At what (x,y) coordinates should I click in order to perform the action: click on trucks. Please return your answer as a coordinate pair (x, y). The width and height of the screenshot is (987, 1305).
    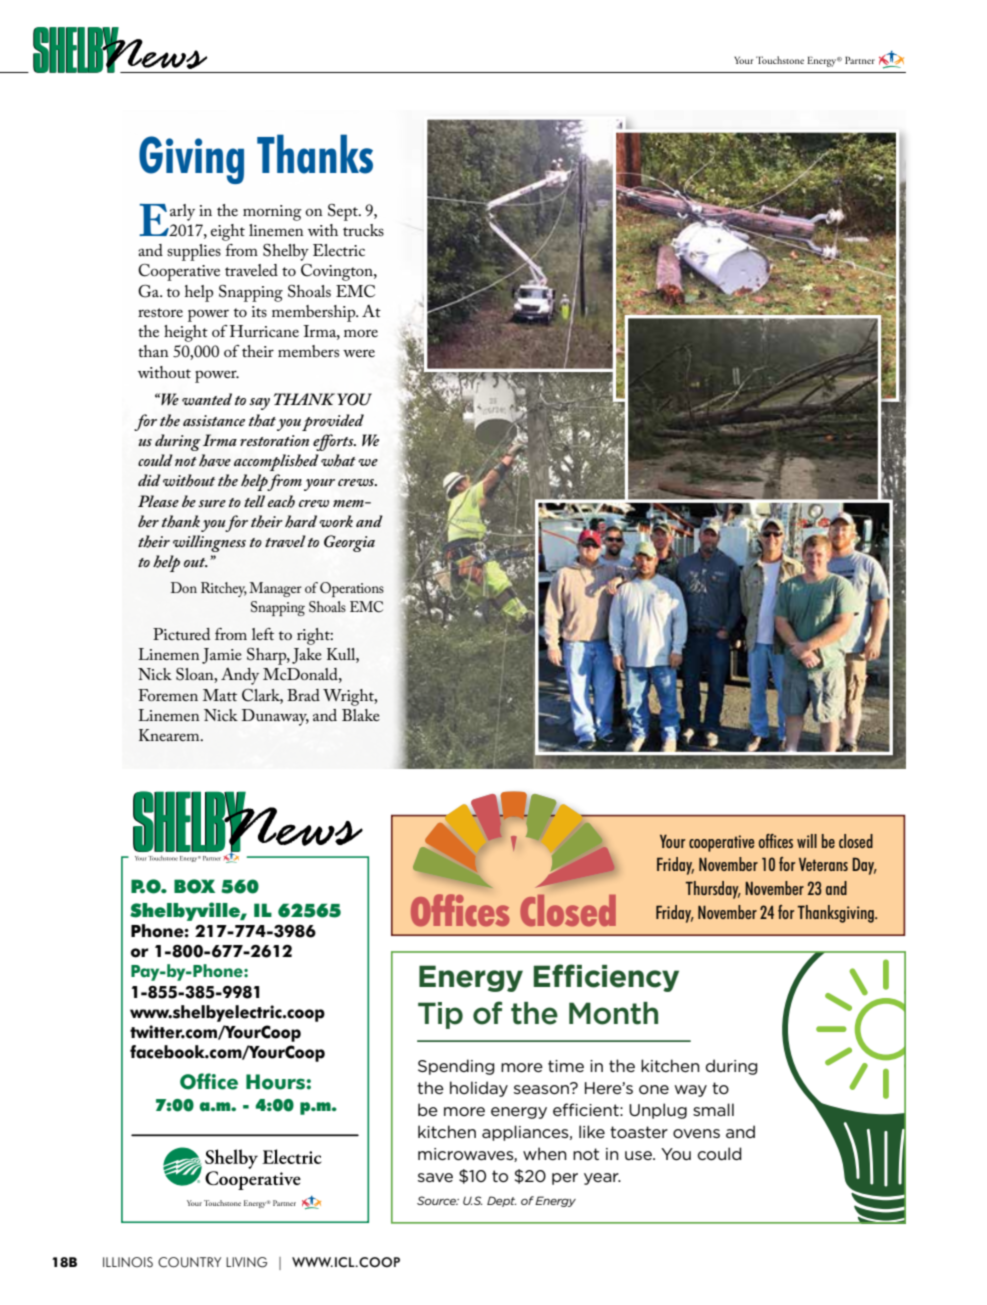
    Looking at the image, I should click on (363, 230).
